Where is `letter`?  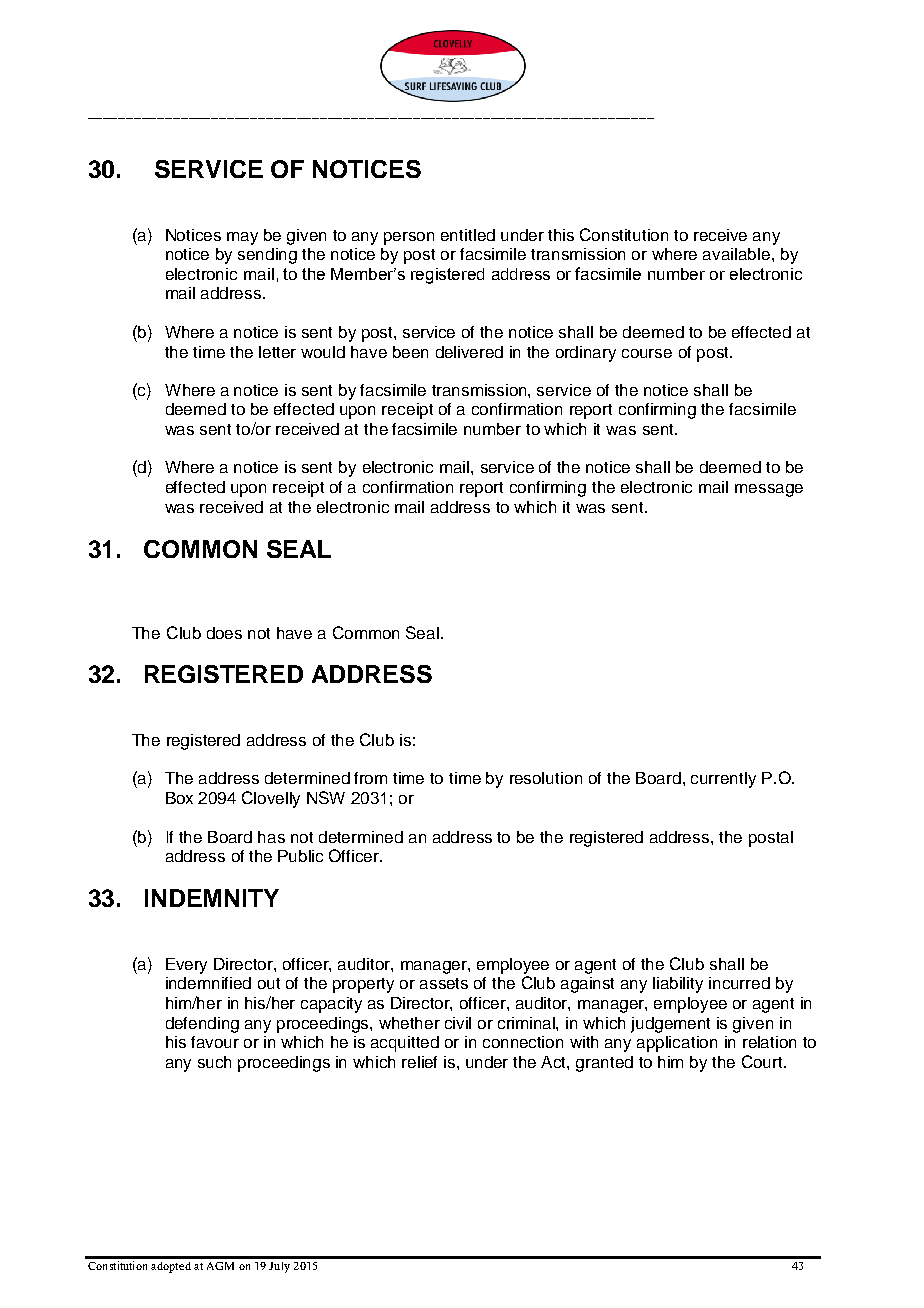
letter is located at coordinates (277, 352).
